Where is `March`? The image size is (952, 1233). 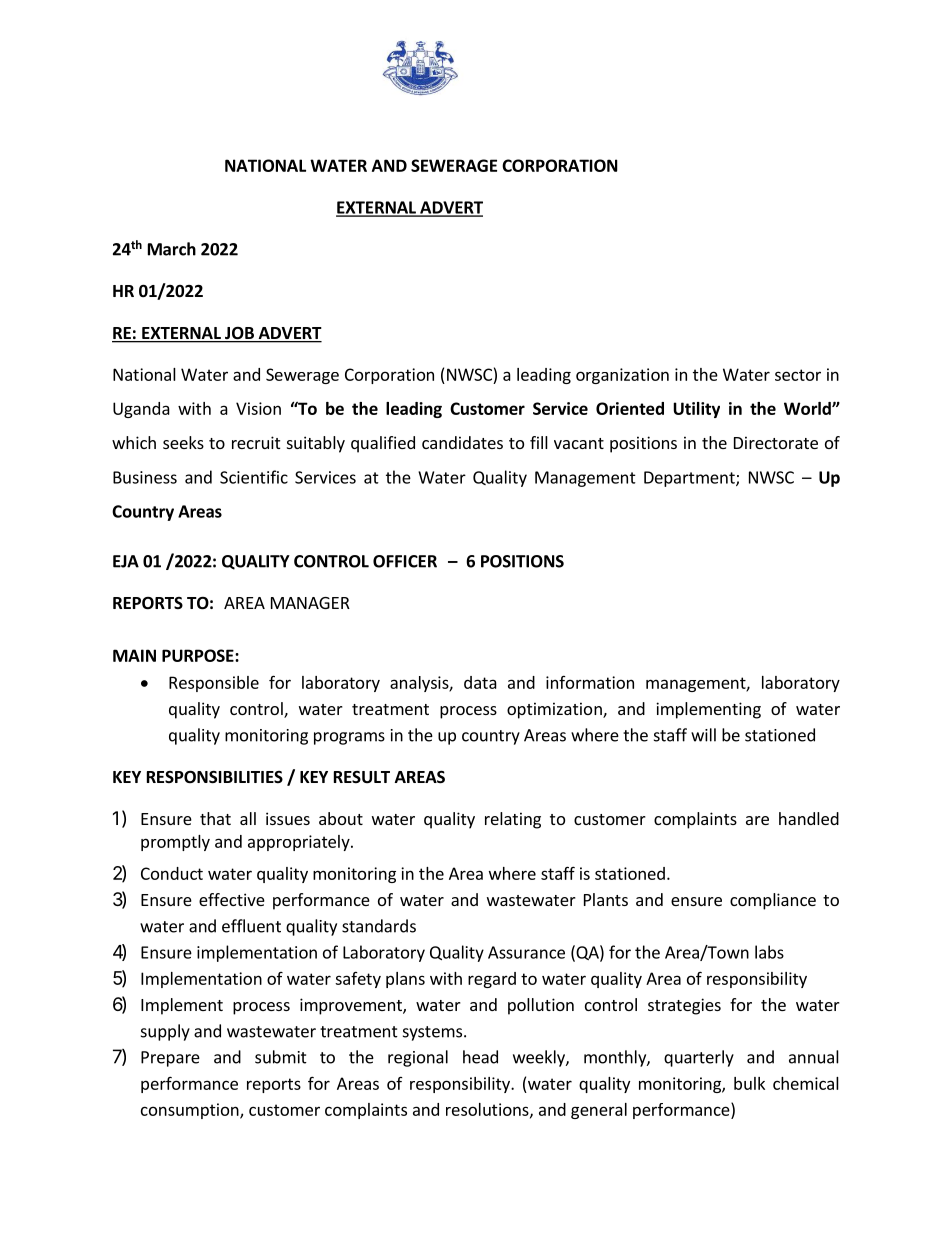 March is located at coordinates (172, 249).
